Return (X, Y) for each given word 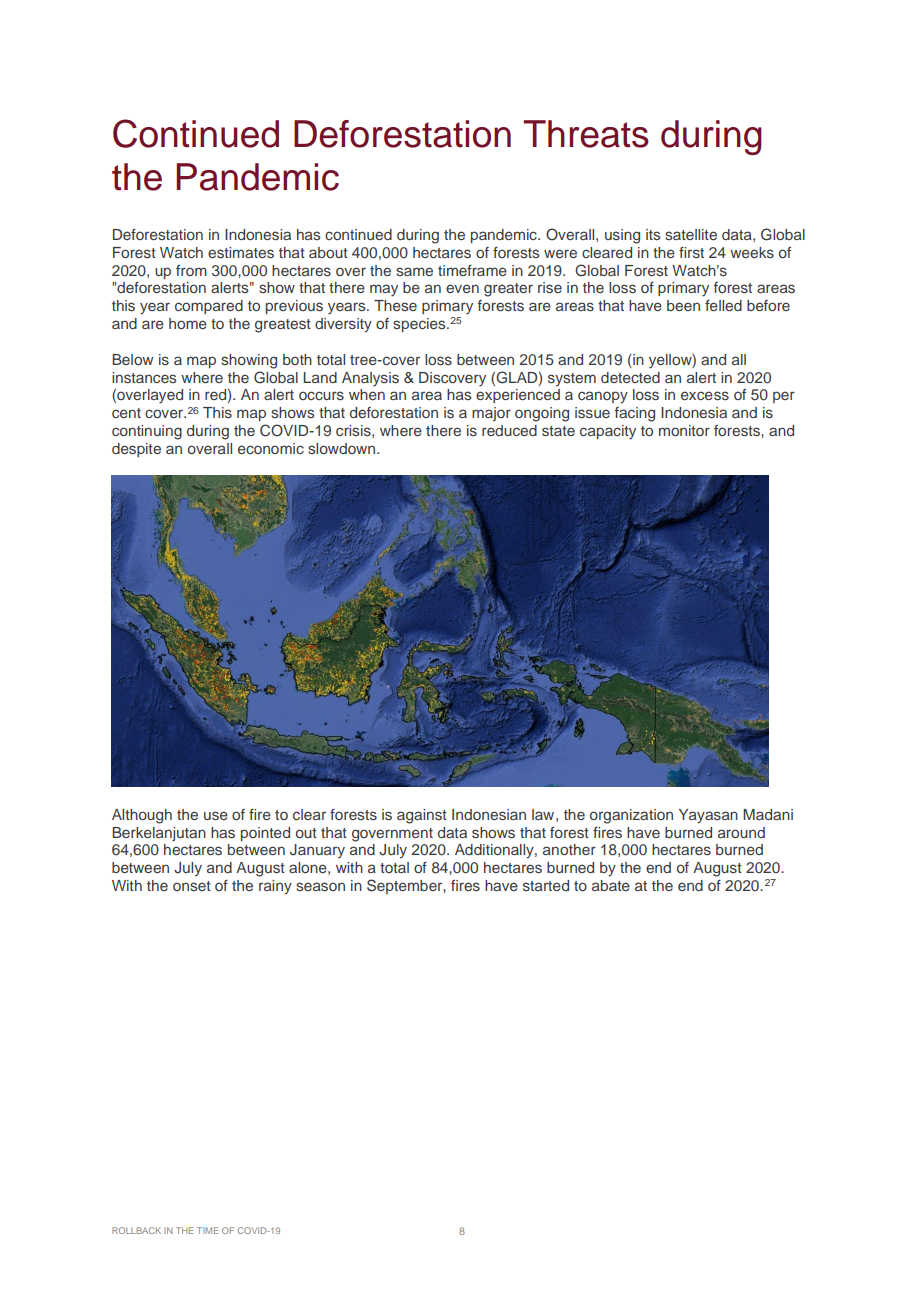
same (414, 271)
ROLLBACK (136, 1230)
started (546, 885)
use (216, 815)
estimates (241, 252)
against (422, 816)
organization (631, 816)
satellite (691, 234)
